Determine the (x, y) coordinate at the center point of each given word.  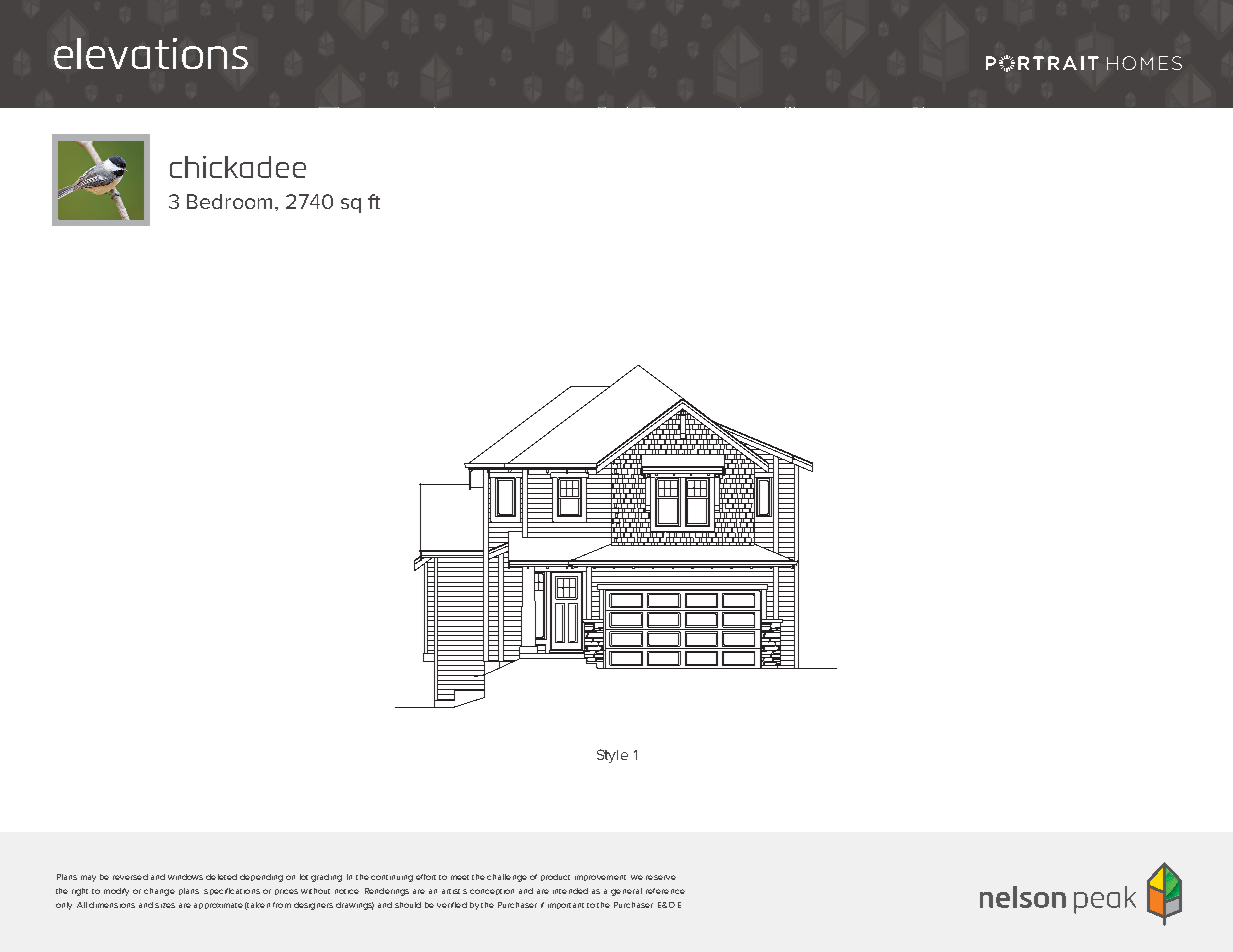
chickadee (238, 167)
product (555, 877)
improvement (600, 878)
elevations (151, 53)
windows (185, 877)
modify (116, 892)
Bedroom (229, 201)
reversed (130, 877)
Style (612, 756)
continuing (392, 878)
